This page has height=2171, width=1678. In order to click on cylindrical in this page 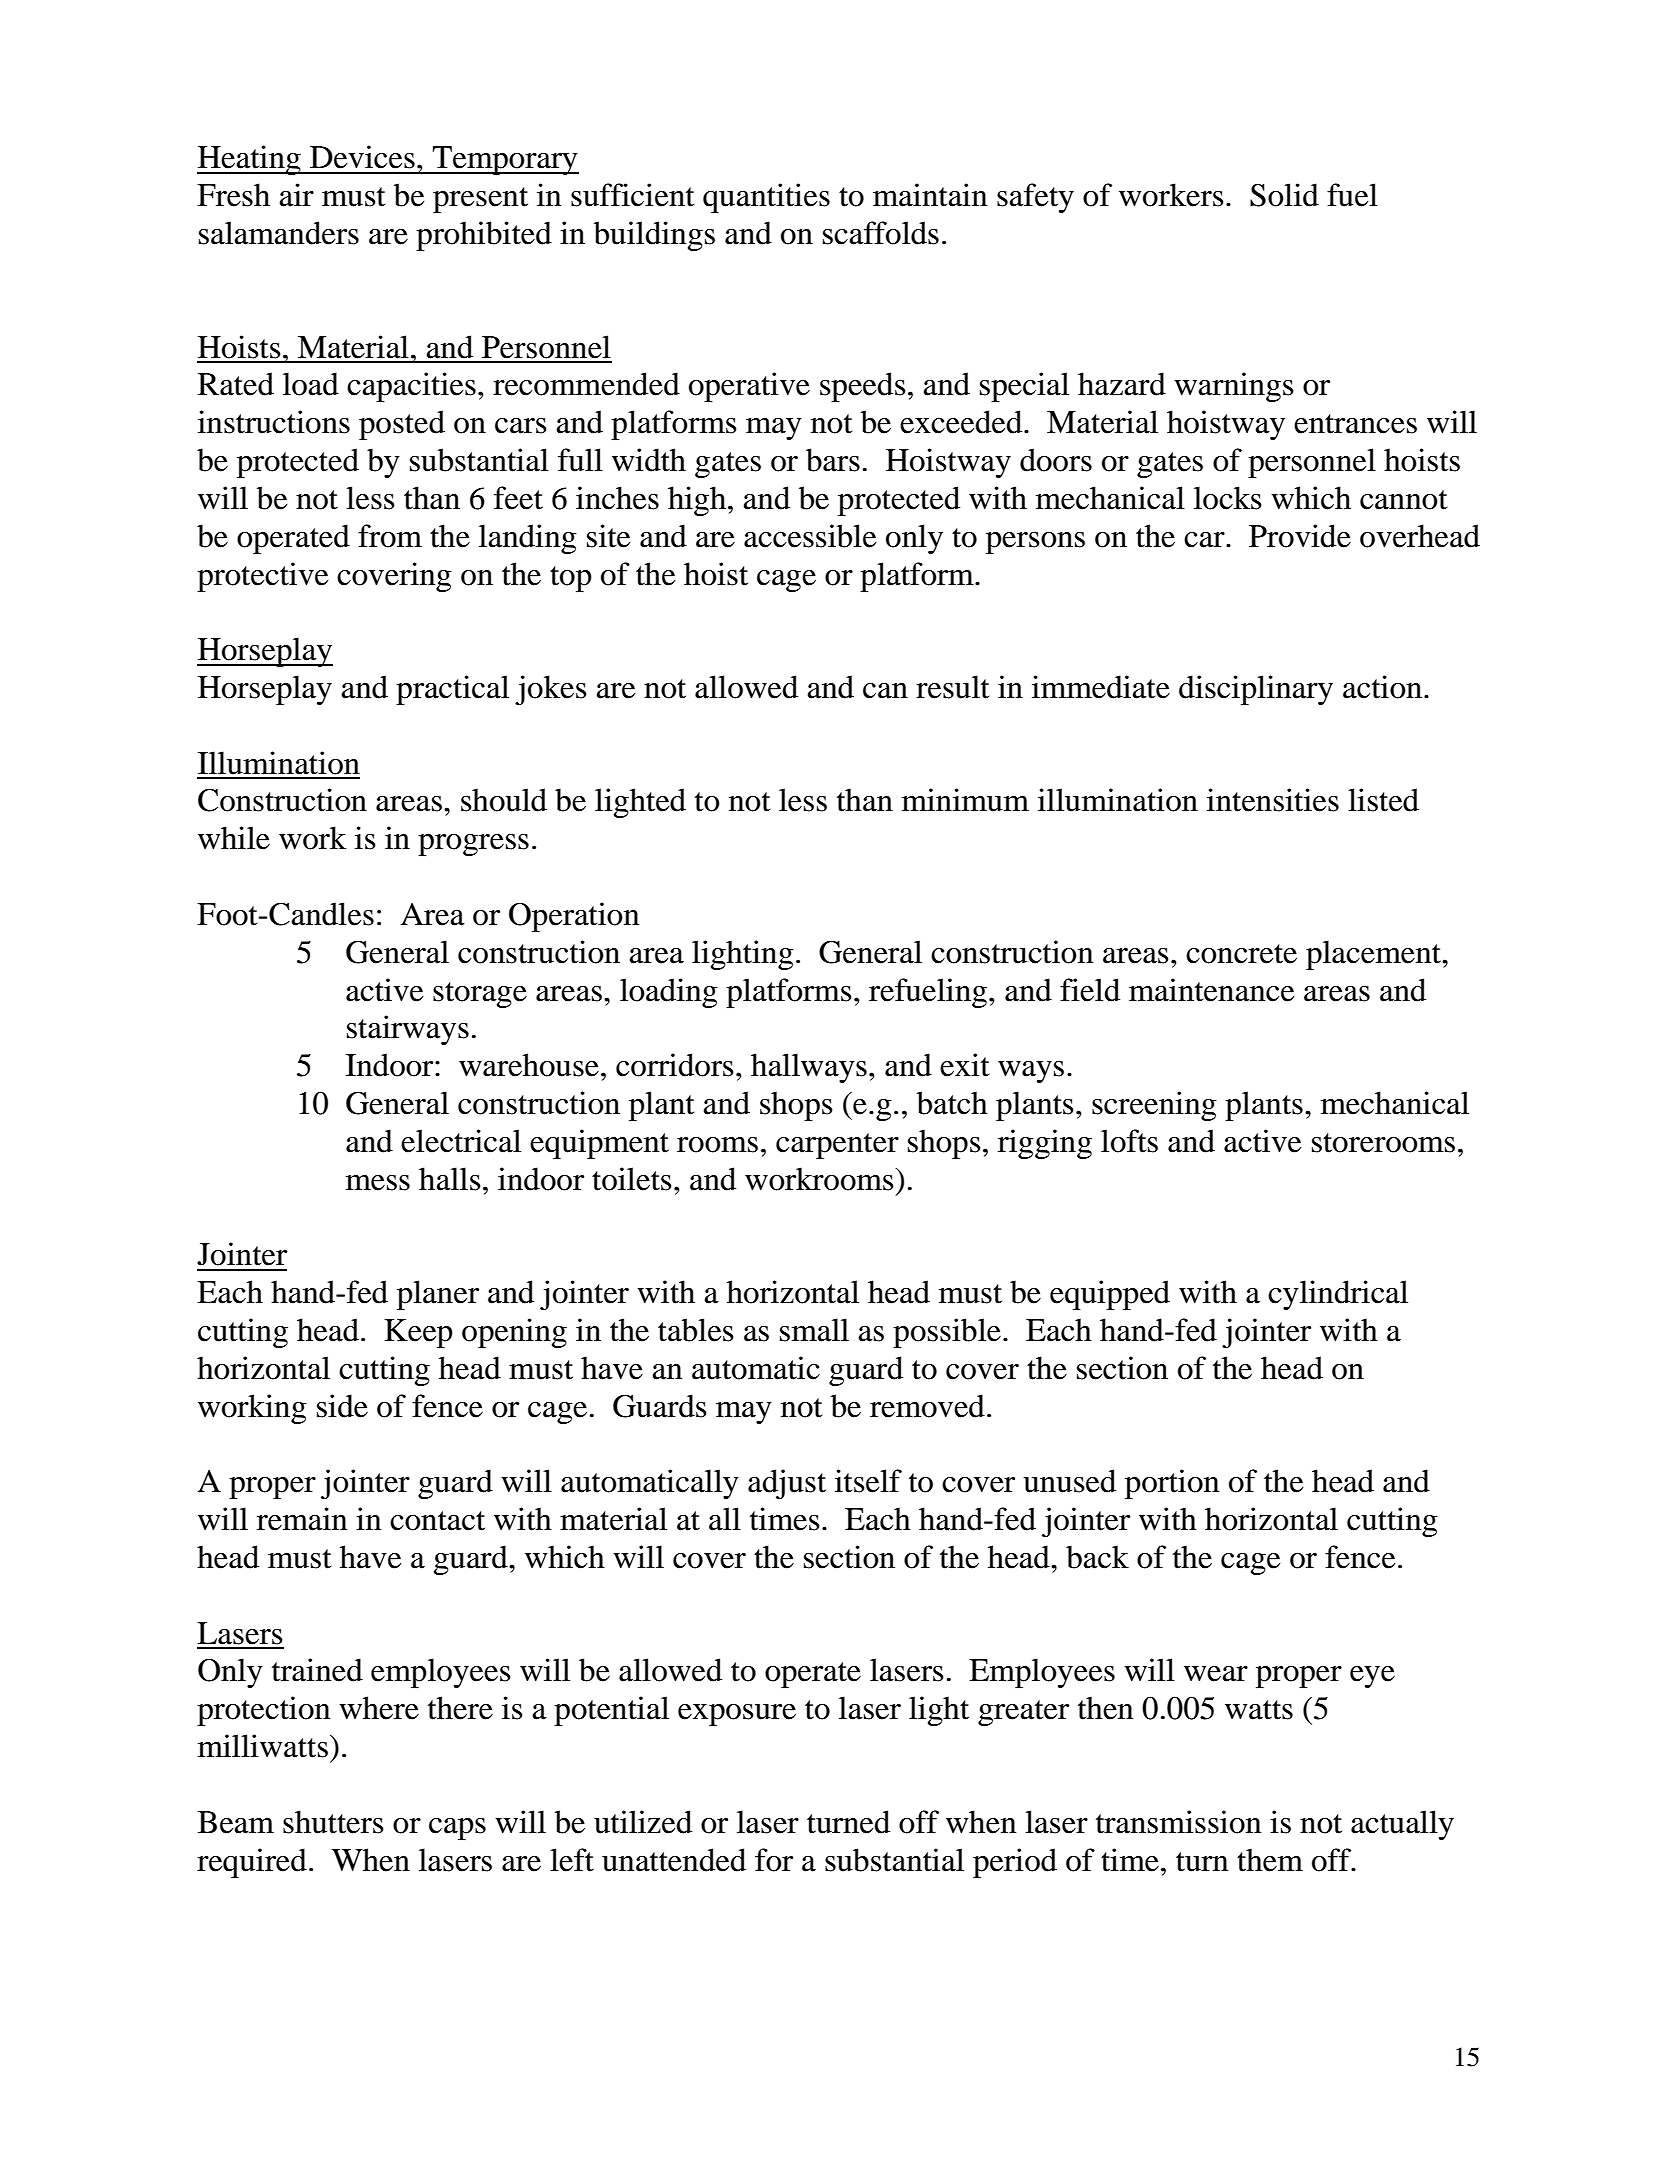, I will do `click(1338, 1295)`.
